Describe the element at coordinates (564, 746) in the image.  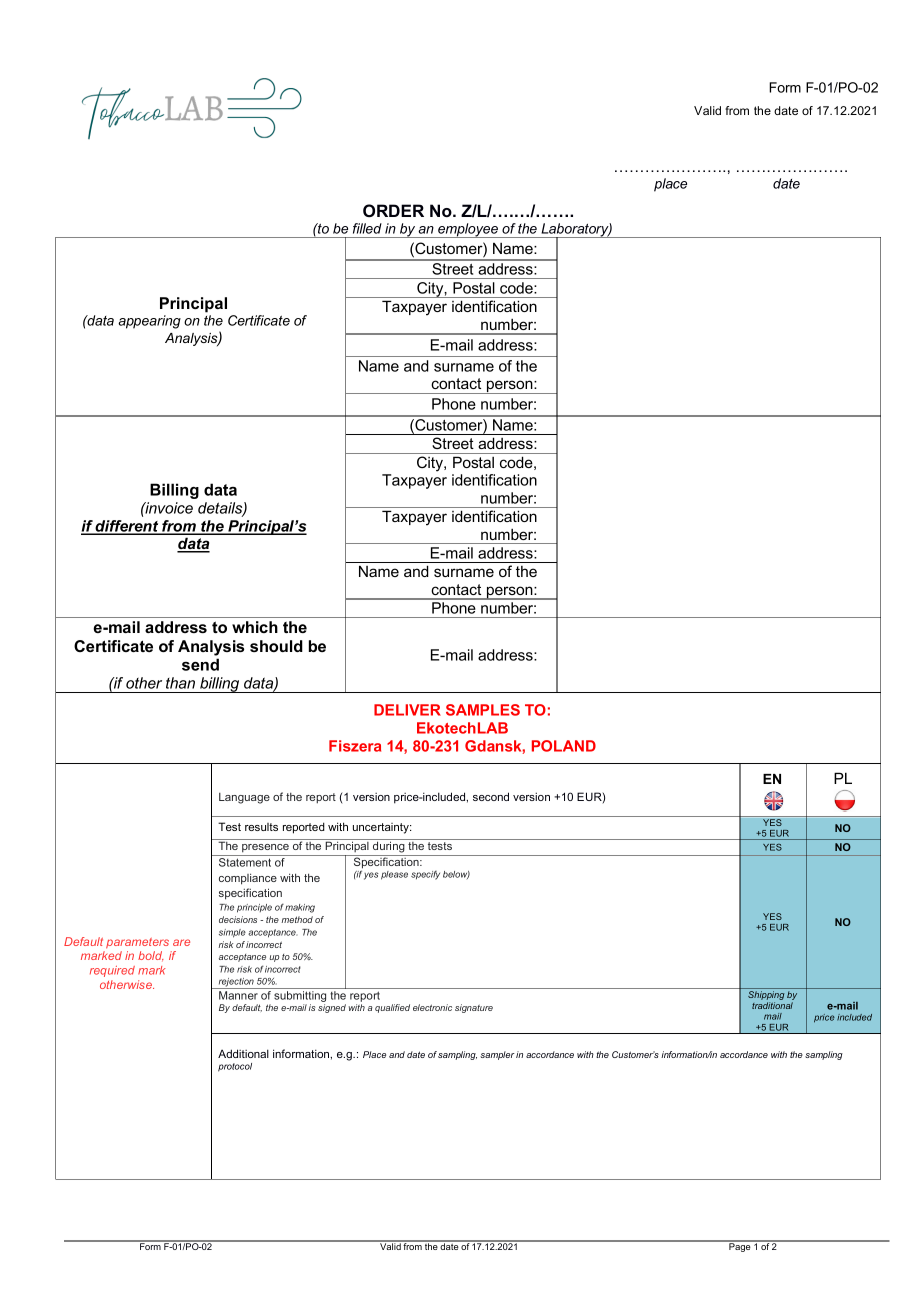
I see `POLAND` at that location.
